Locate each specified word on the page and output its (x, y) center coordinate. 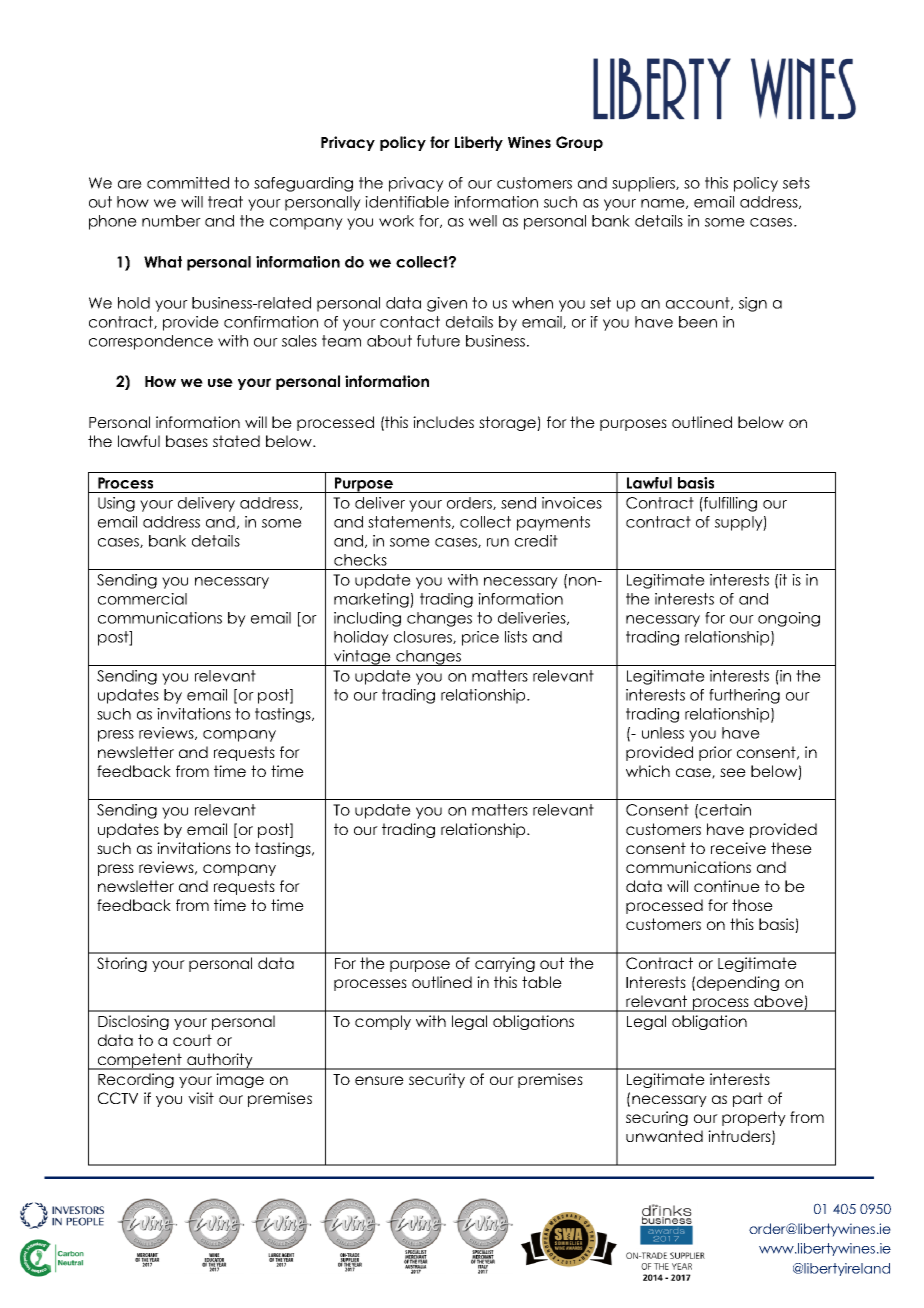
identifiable (407, 202)
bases (187, 441)
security (437, 1080)
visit (201, 1098)
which (648, 771)
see (733, 772)
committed (188, 183)
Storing (122, 964)
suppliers (644, 184)
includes (443, 422)
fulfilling (729, 504)
